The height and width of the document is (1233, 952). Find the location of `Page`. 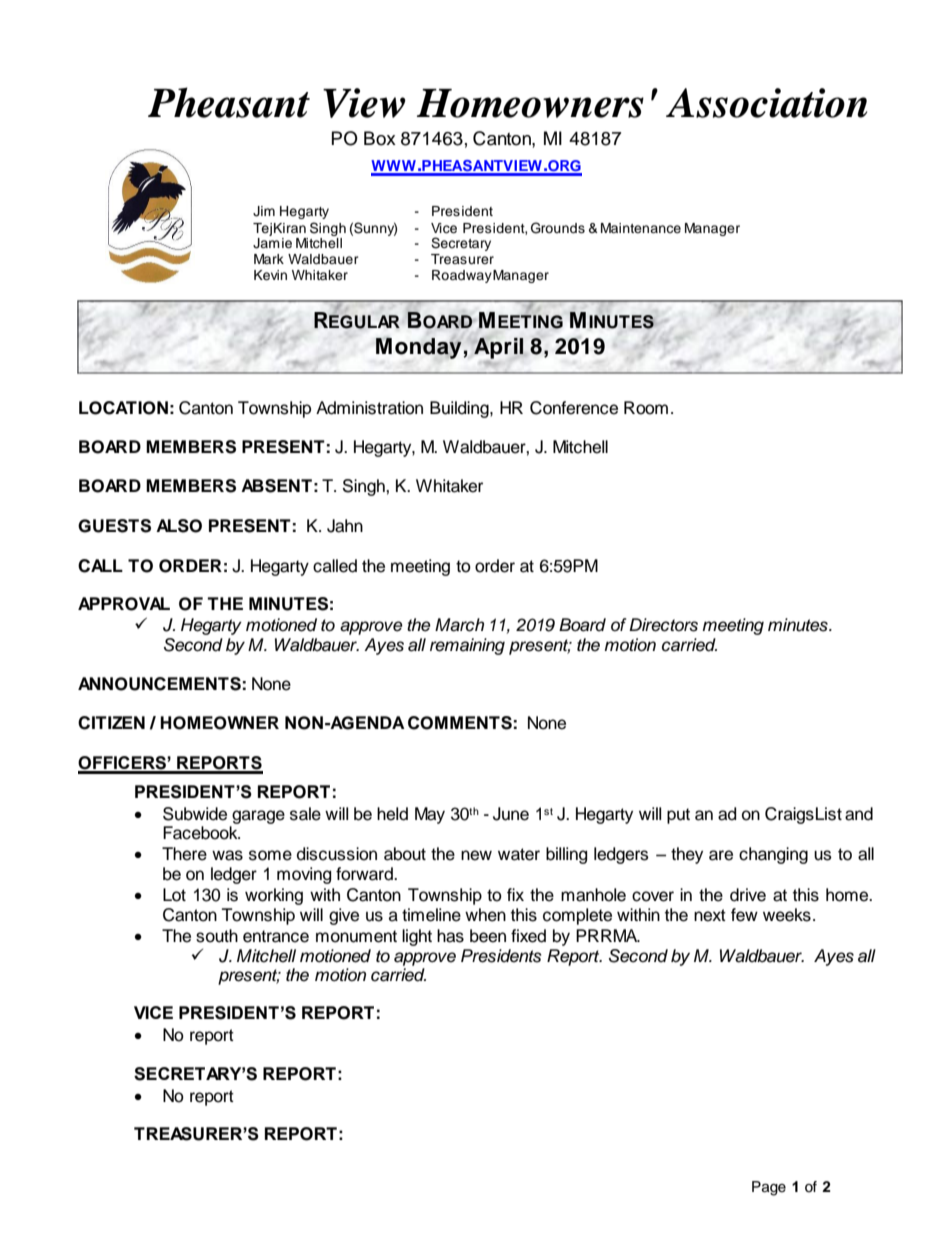

Page is located at coordinates (769, 1188).
